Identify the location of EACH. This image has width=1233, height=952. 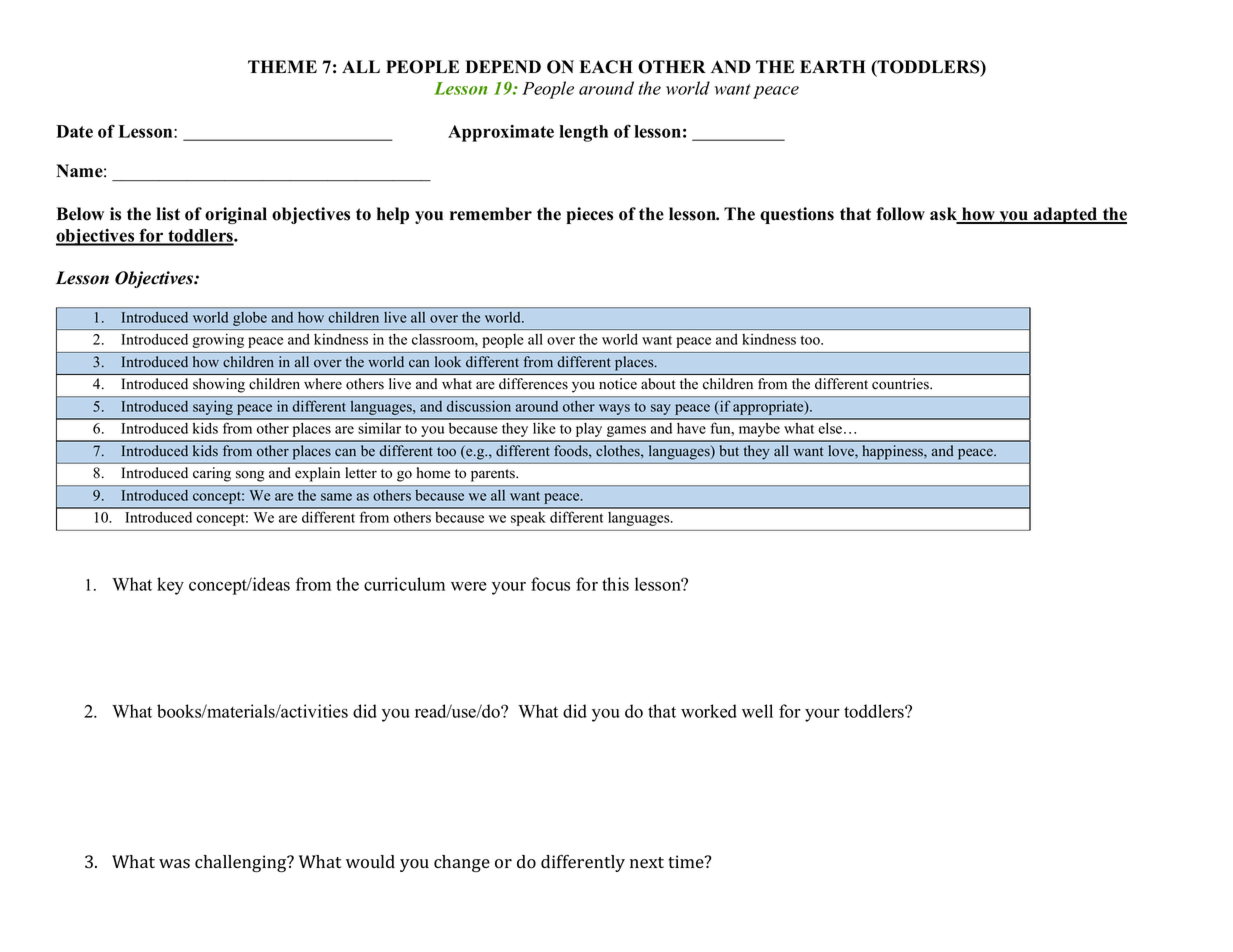
(606, 67).
